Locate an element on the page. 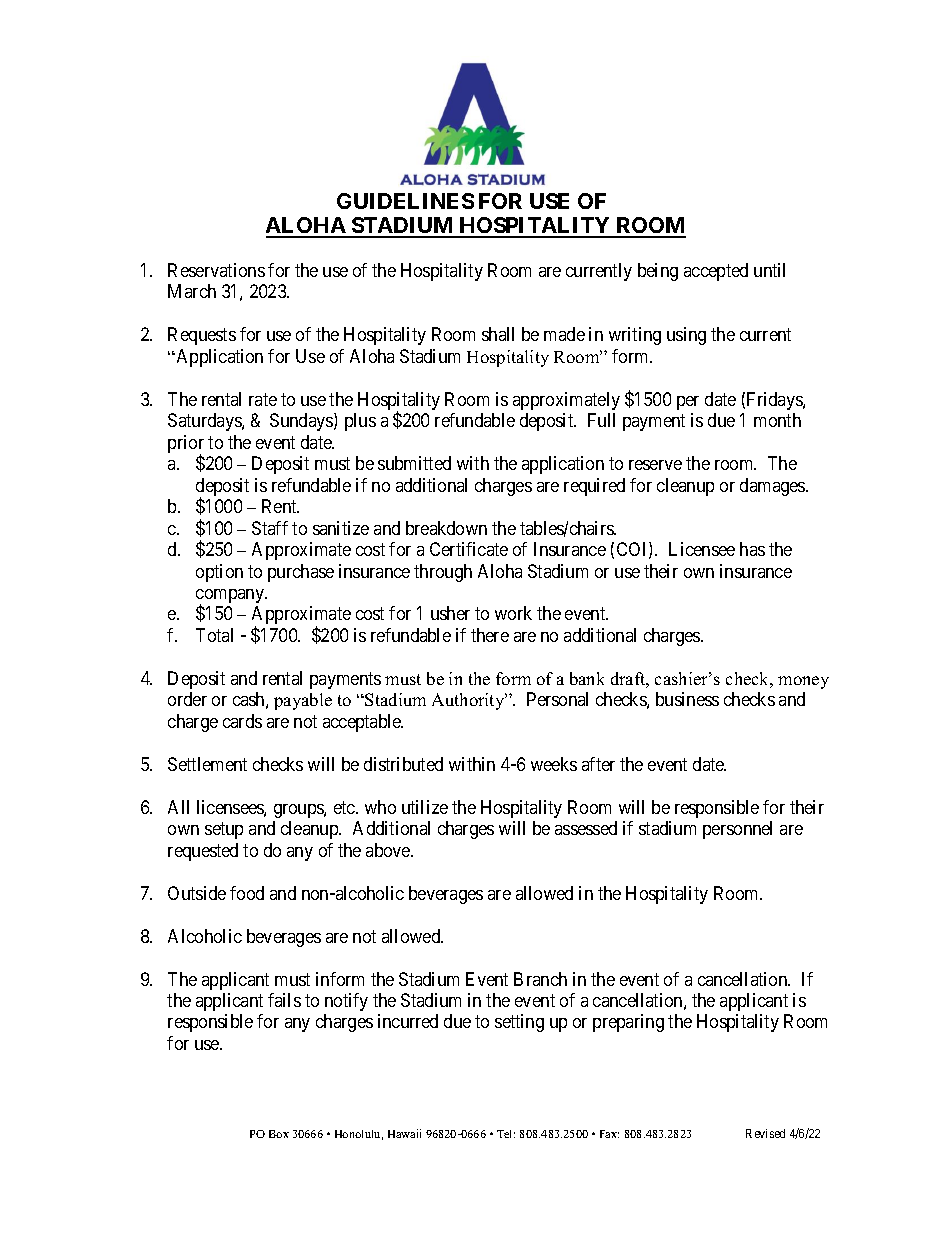 This document has height=1233, width=952. payable is located at coordinates (303, 701).
